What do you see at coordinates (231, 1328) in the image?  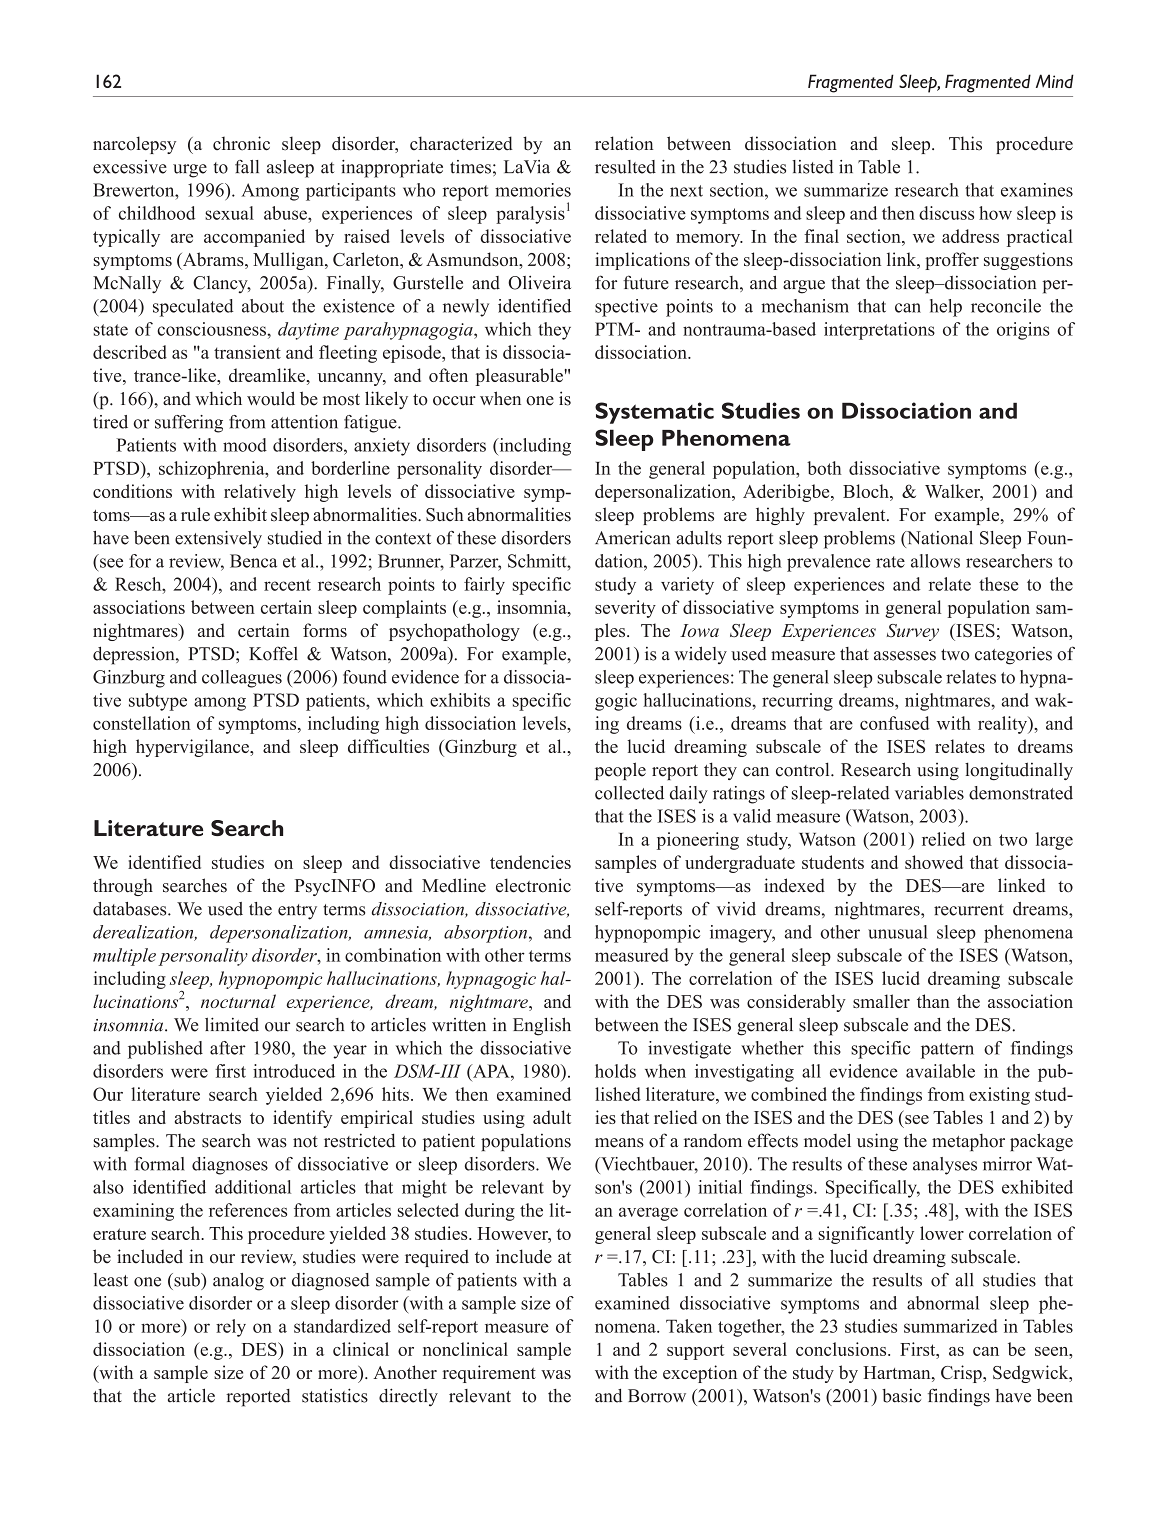 I see `rely` at bounding box center [231, 1328].
